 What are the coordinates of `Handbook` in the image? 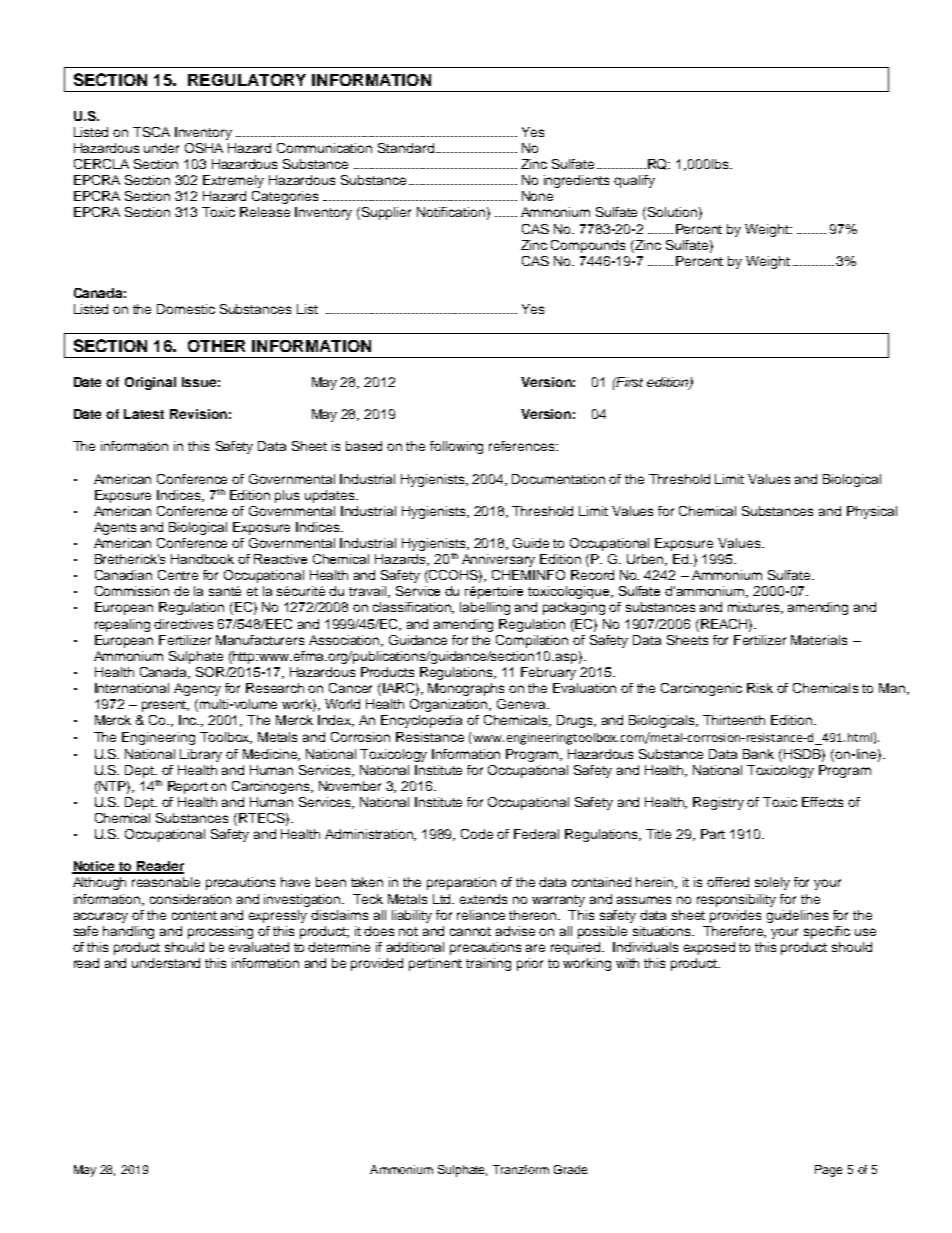 It's located at (202, 559).
